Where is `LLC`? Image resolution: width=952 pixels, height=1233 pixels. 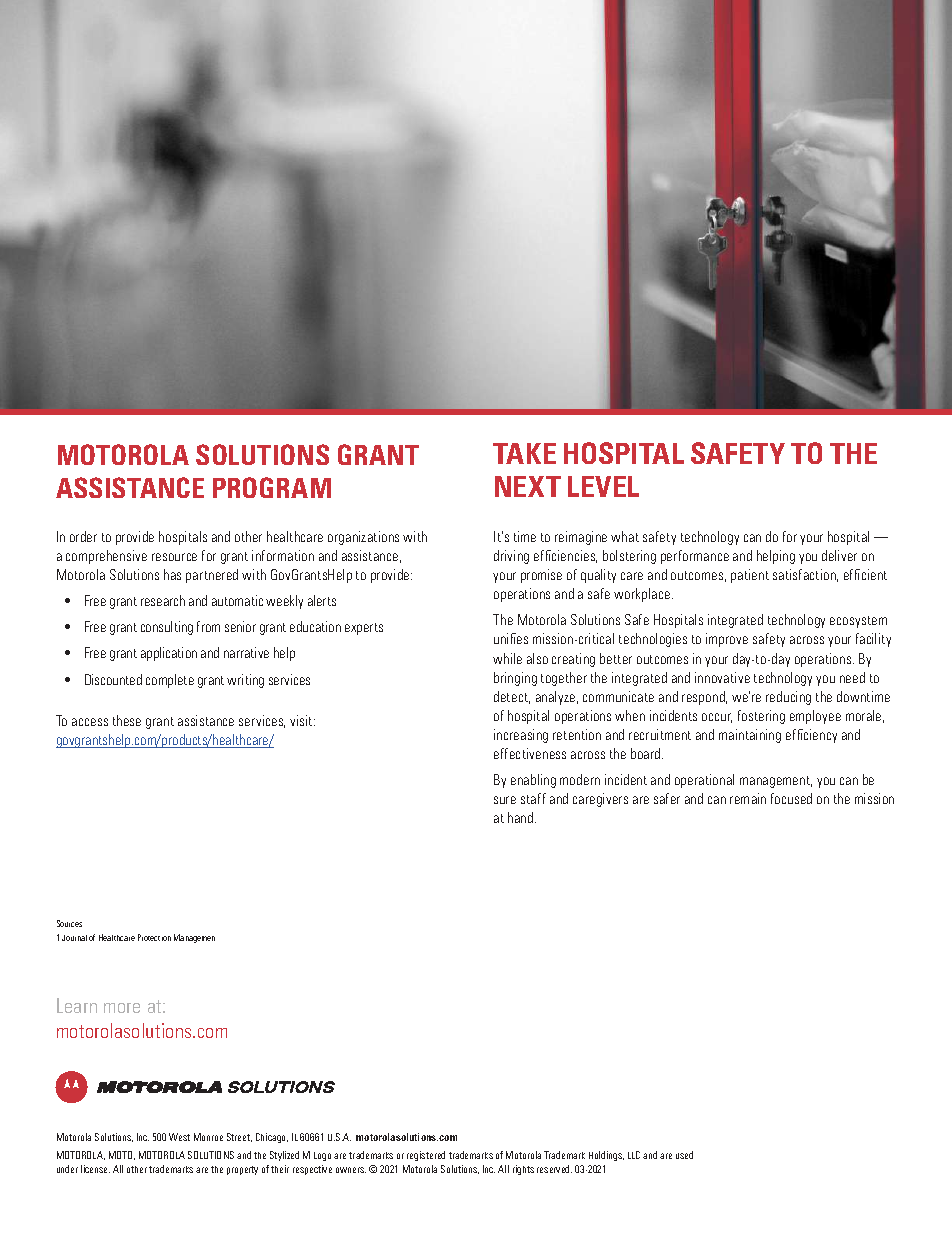
LLC is located at coordinates (634, 1155).
